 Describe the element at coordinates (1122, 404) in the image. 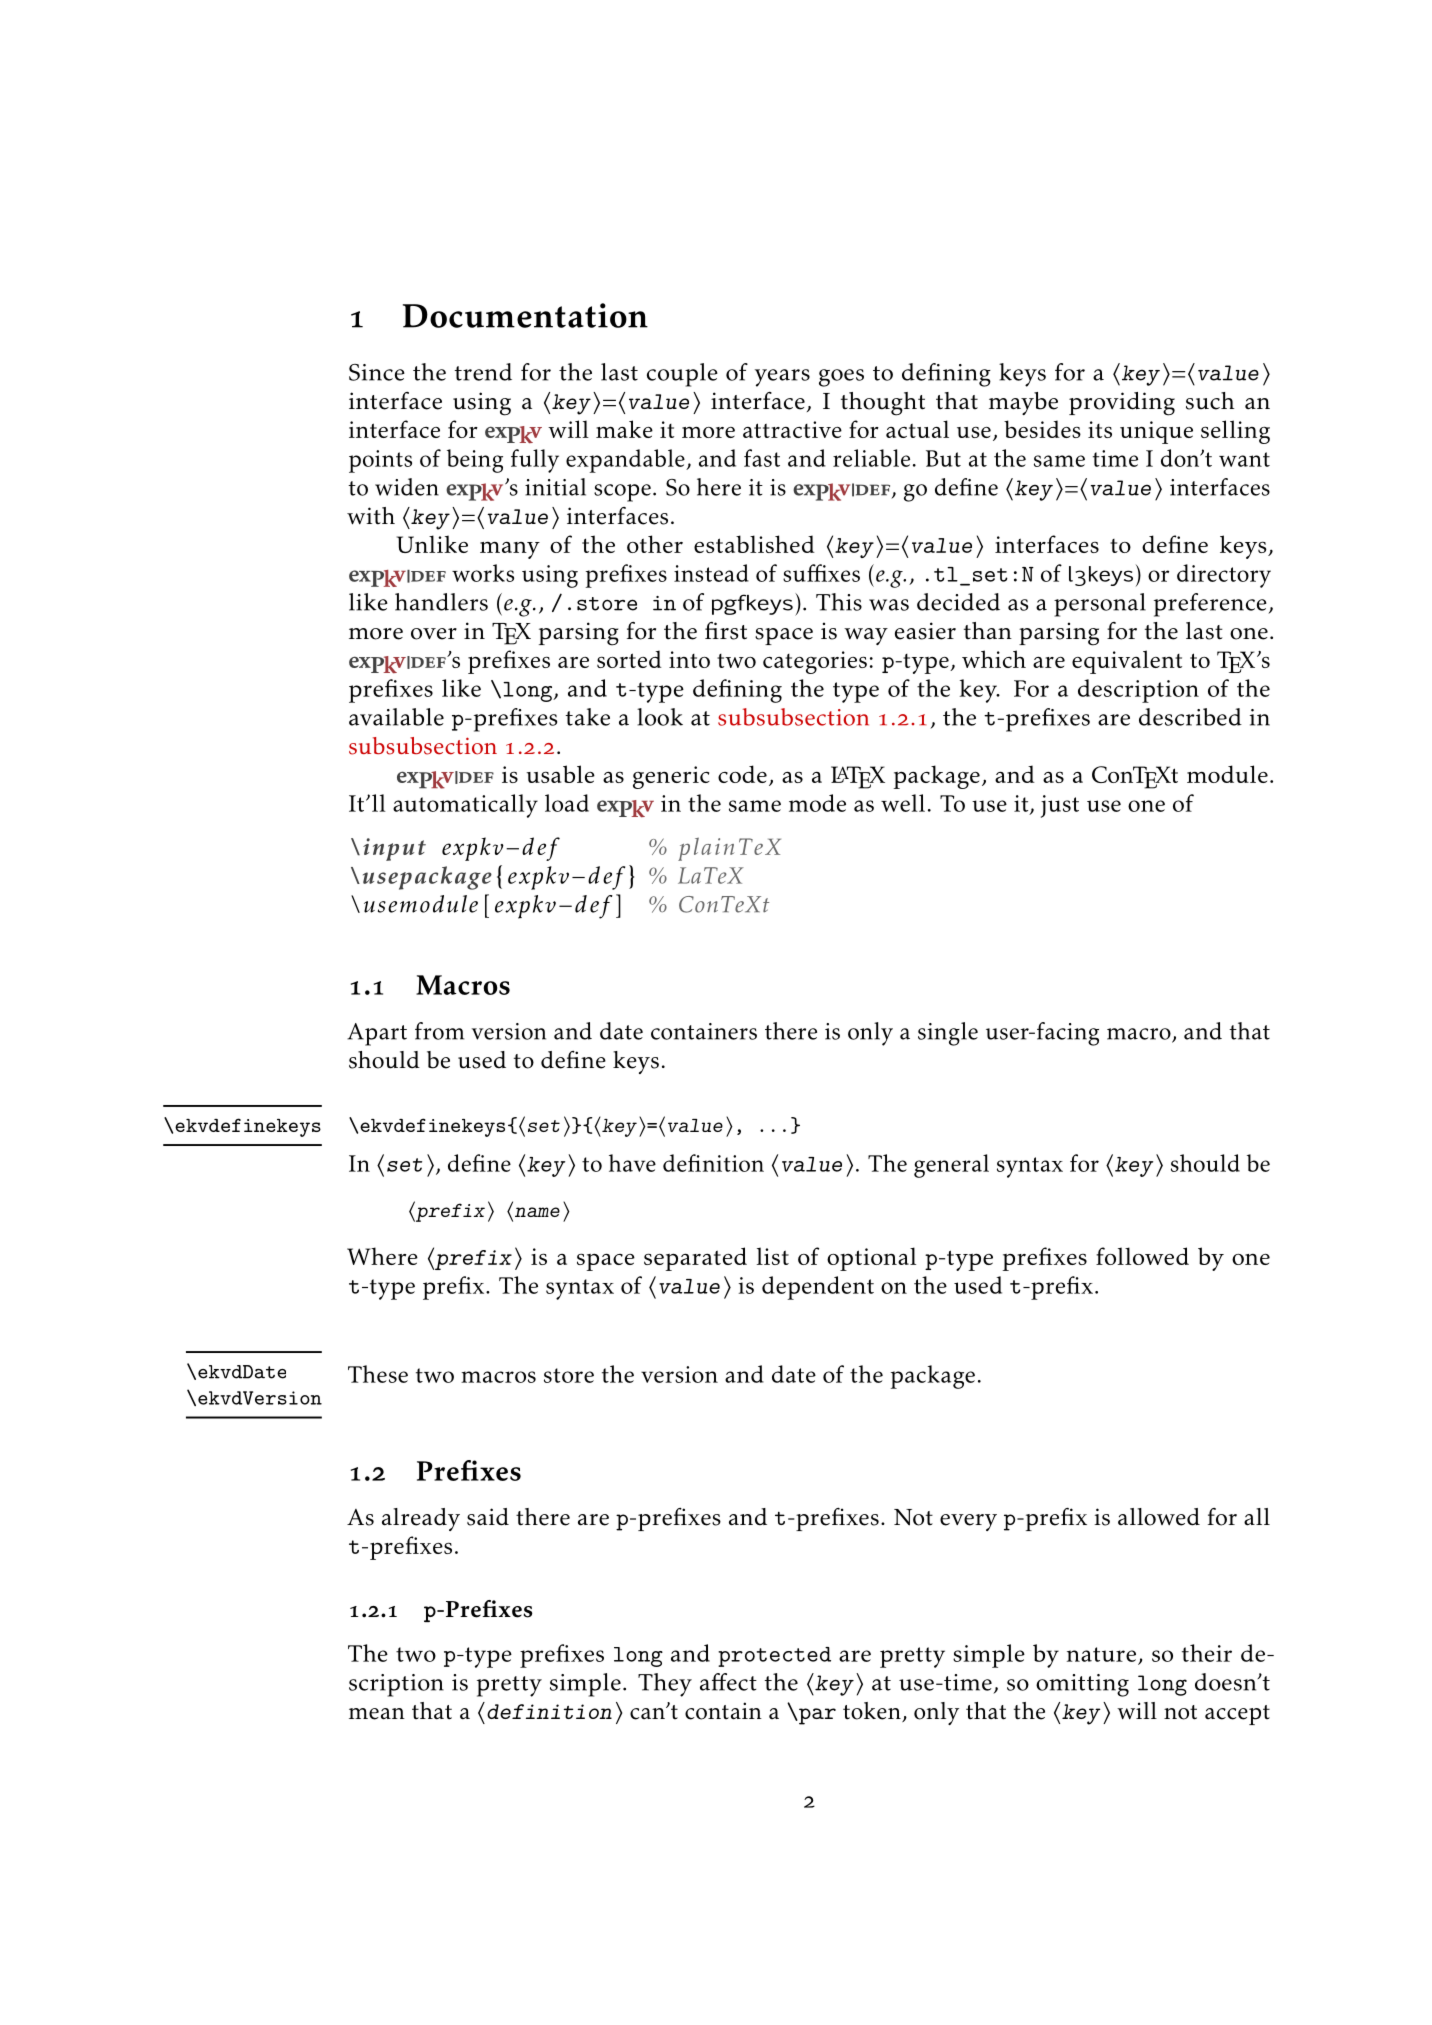

I see `providing` at that location.
